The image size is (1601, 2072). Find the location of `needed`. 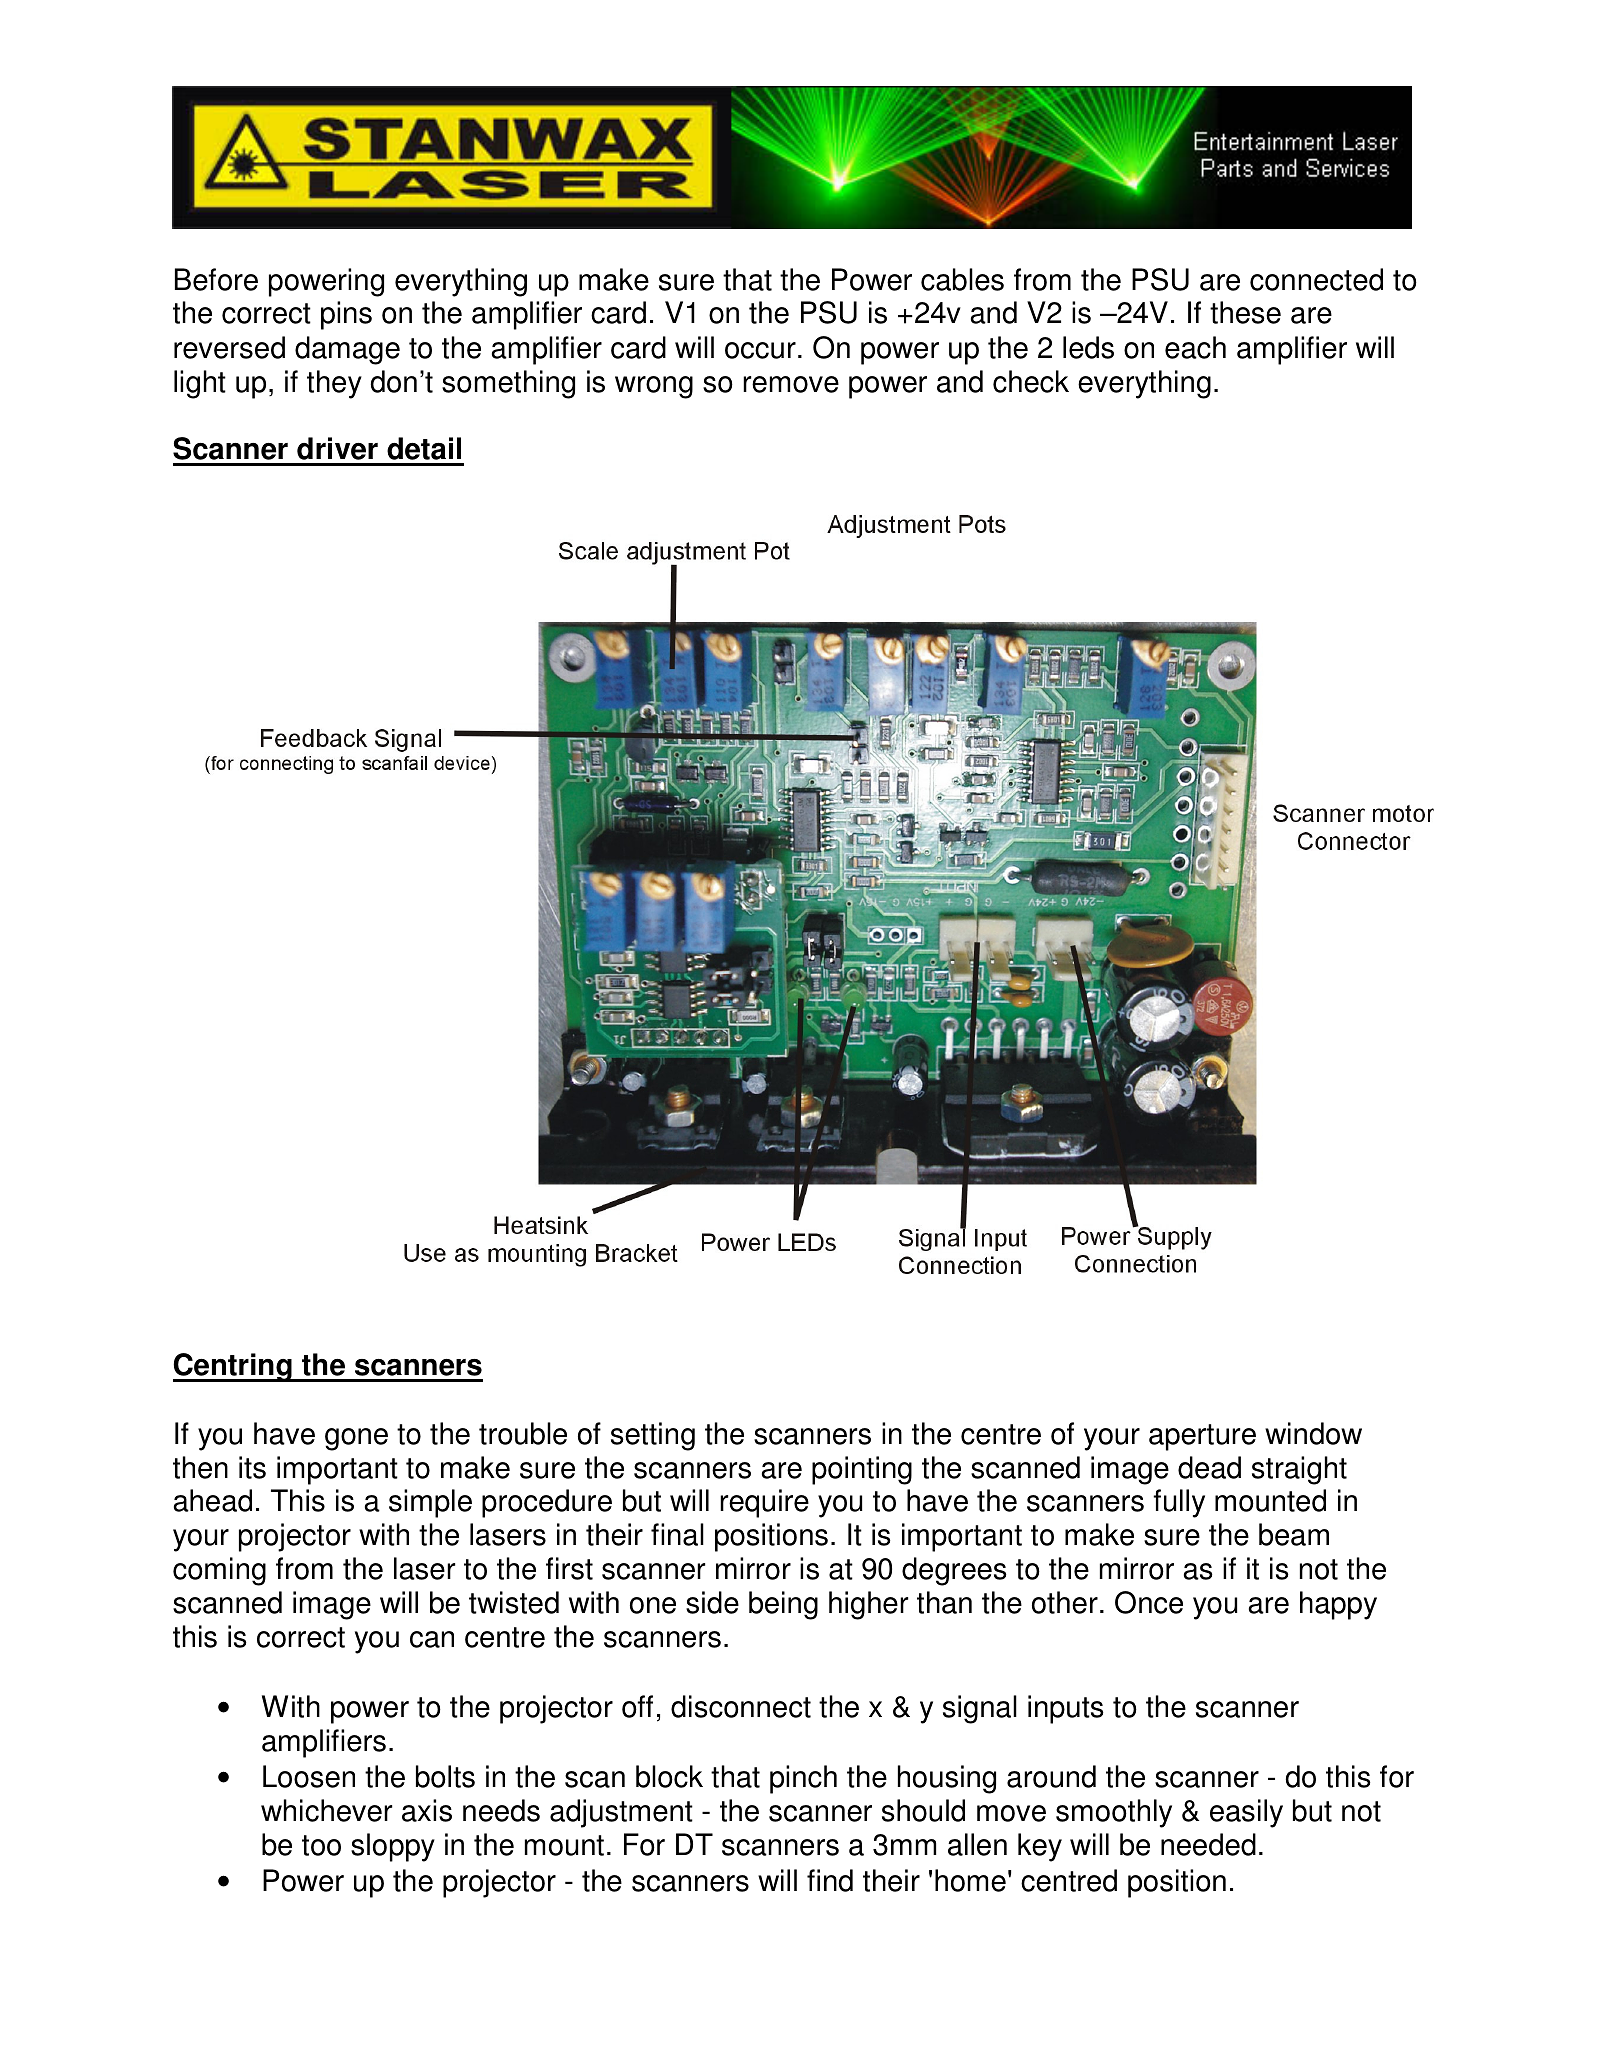

needed is located at coordinates (1208, 1844).
